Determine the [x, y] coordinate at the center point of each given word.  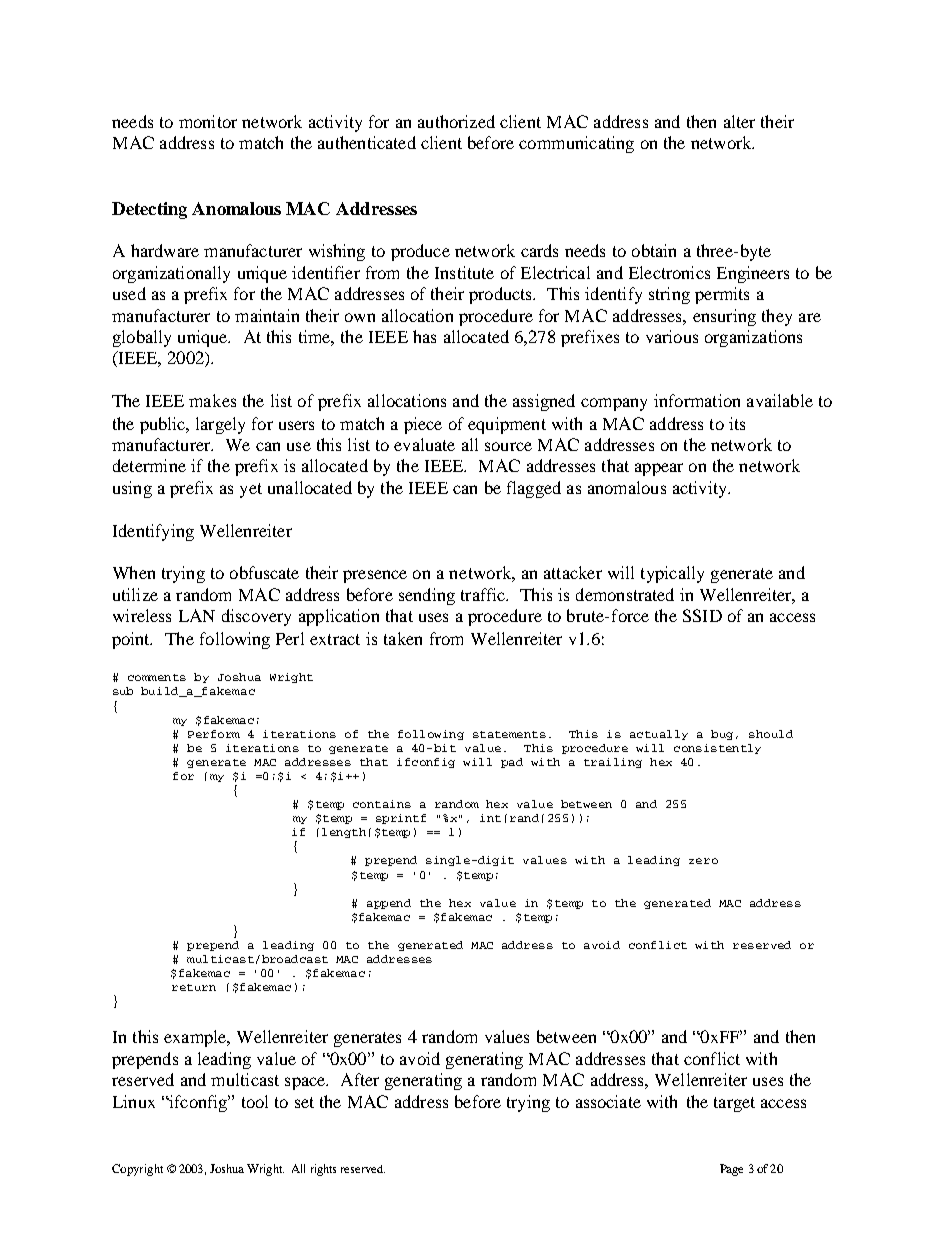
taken [403, 638]
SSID [702, 615]
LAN [197, 615]
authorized [456, 121]
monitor [208, 121]
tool [255, 1101]
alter [739, 121]
